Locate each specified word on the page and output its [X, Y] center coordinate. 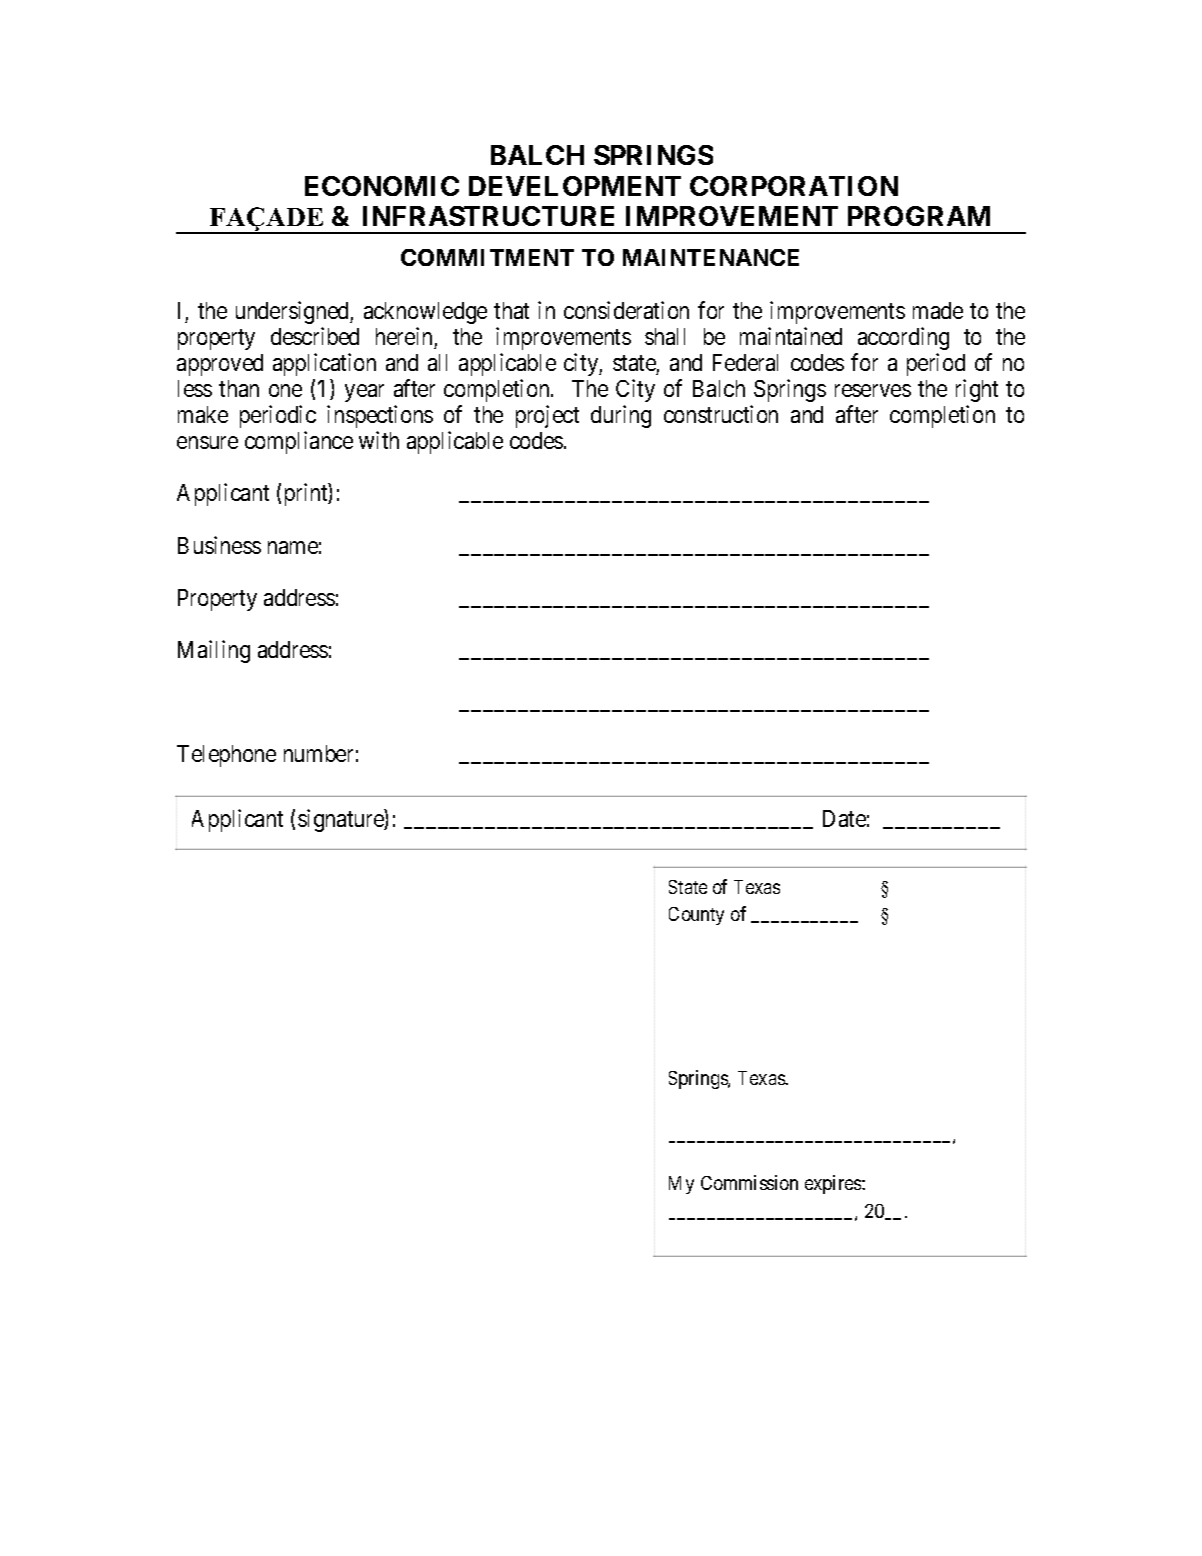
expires [834, 1184]
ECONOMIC [382, 186]
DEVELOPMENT [575, 186]
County [696, 916]
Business [219, 545]
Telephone [226, 756]
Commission [749, 1182]
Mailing [214, 651]
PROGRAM [919, 216]
